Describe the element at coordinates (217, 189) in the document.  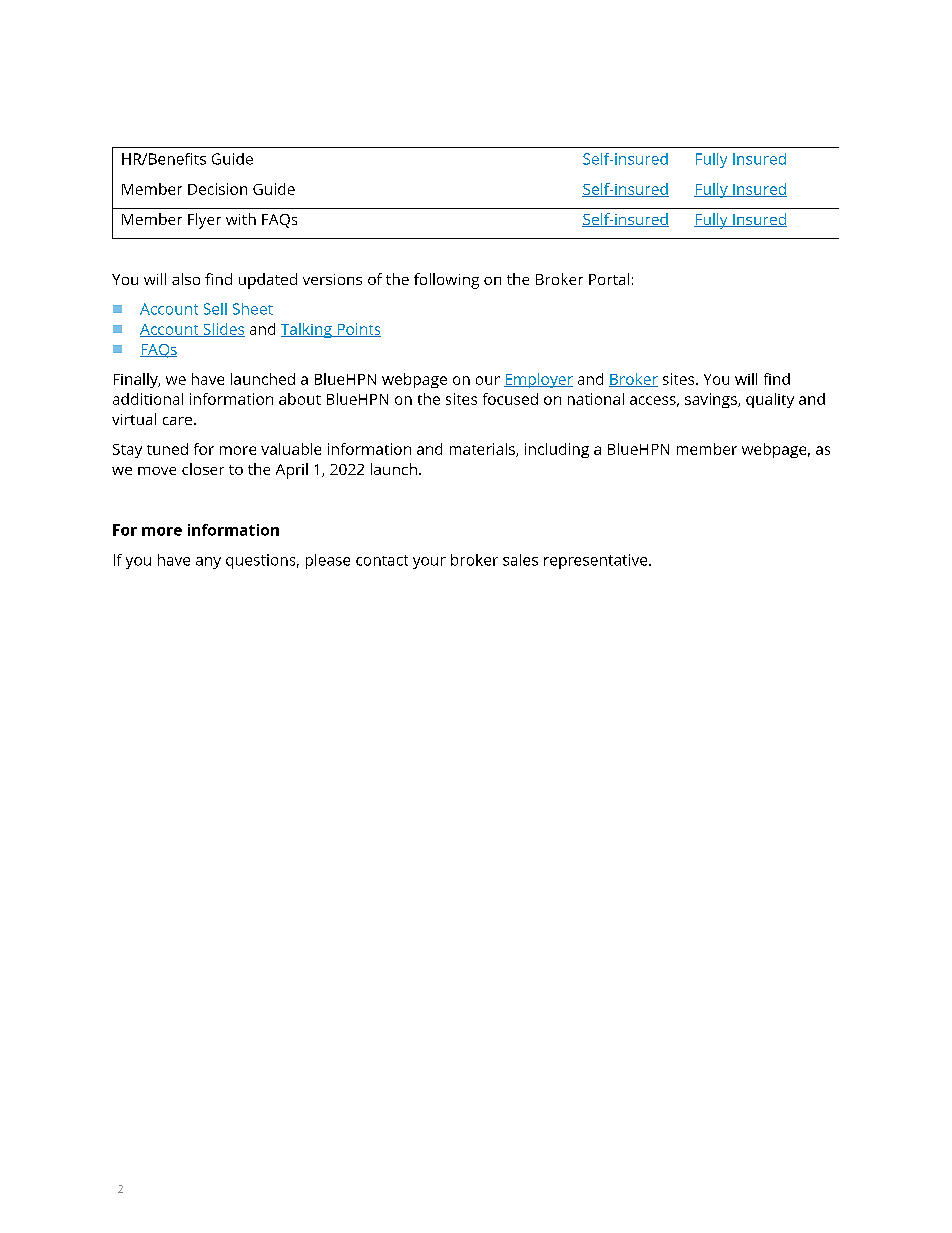
I see `Decision` at that location.
